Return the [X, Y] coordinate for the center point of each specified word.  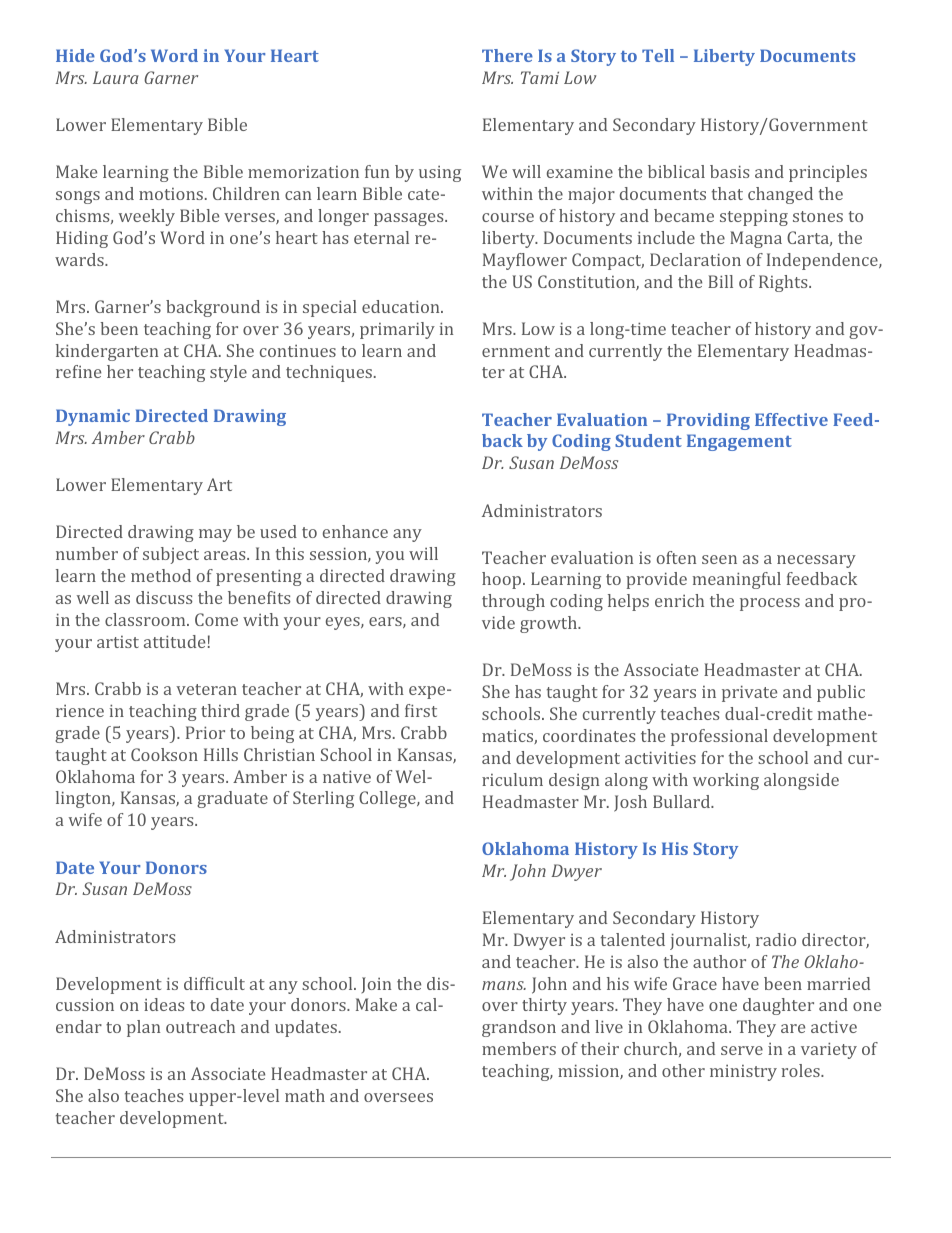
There [507, 55]
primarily [397, 330]
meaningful [737, 580]
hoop [503, 580]
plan [143, 1028]
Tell [658, 55]
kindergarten [107, 352]
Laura [116, 77]
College [388, 799]
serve [742, 1050]
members [519, 1048]
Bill [720, 281]
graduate [232, 799]
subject [171, 555]
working [726, 781]
